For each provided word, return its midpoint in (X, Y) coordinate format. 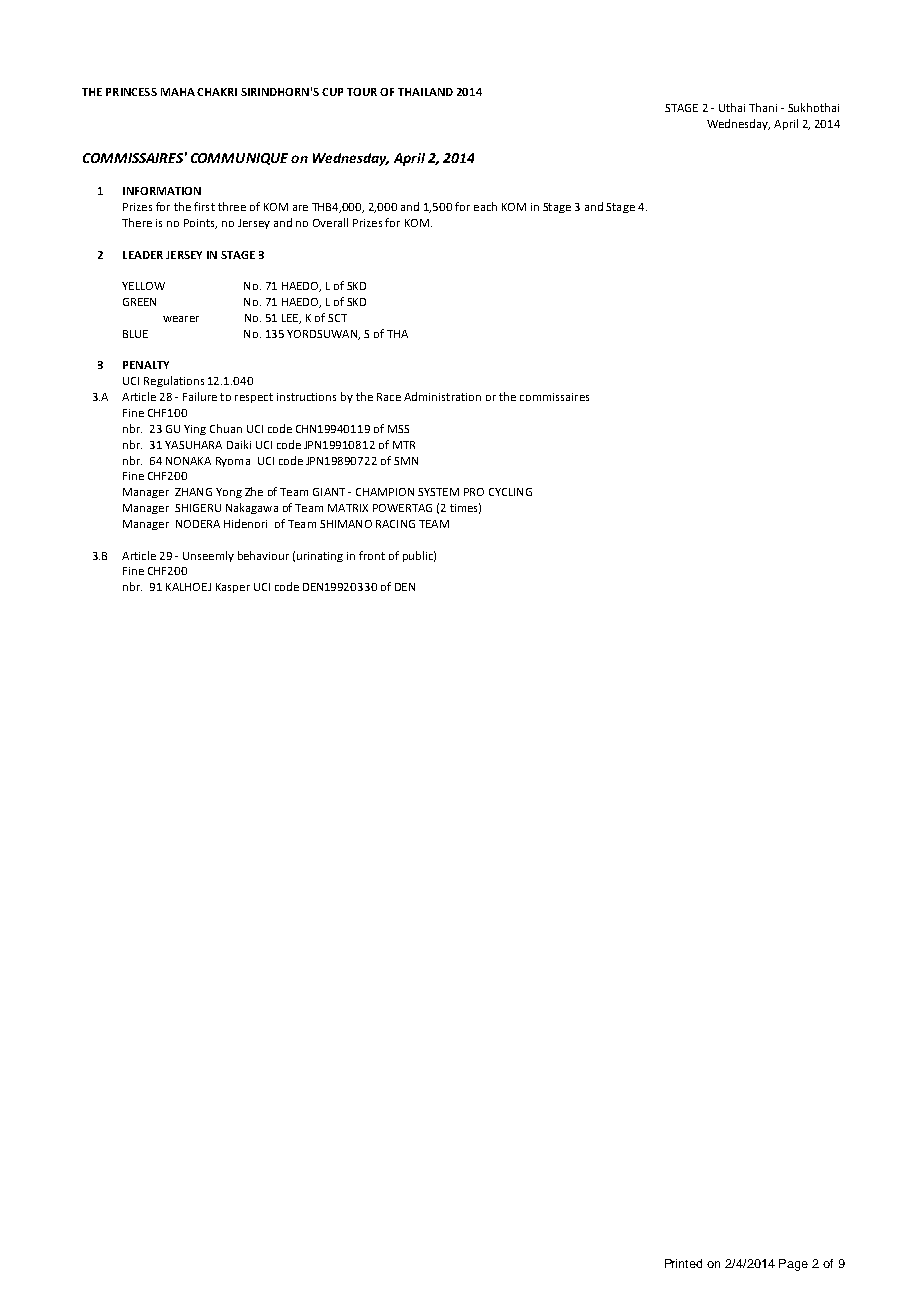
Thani (763, 107)
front (372, 555)
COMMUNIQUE (239, 159)
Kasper (233, 588)
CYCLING (510, 492)
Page (793, 1265)
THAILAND (425, 92)
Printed (683, 1263)
